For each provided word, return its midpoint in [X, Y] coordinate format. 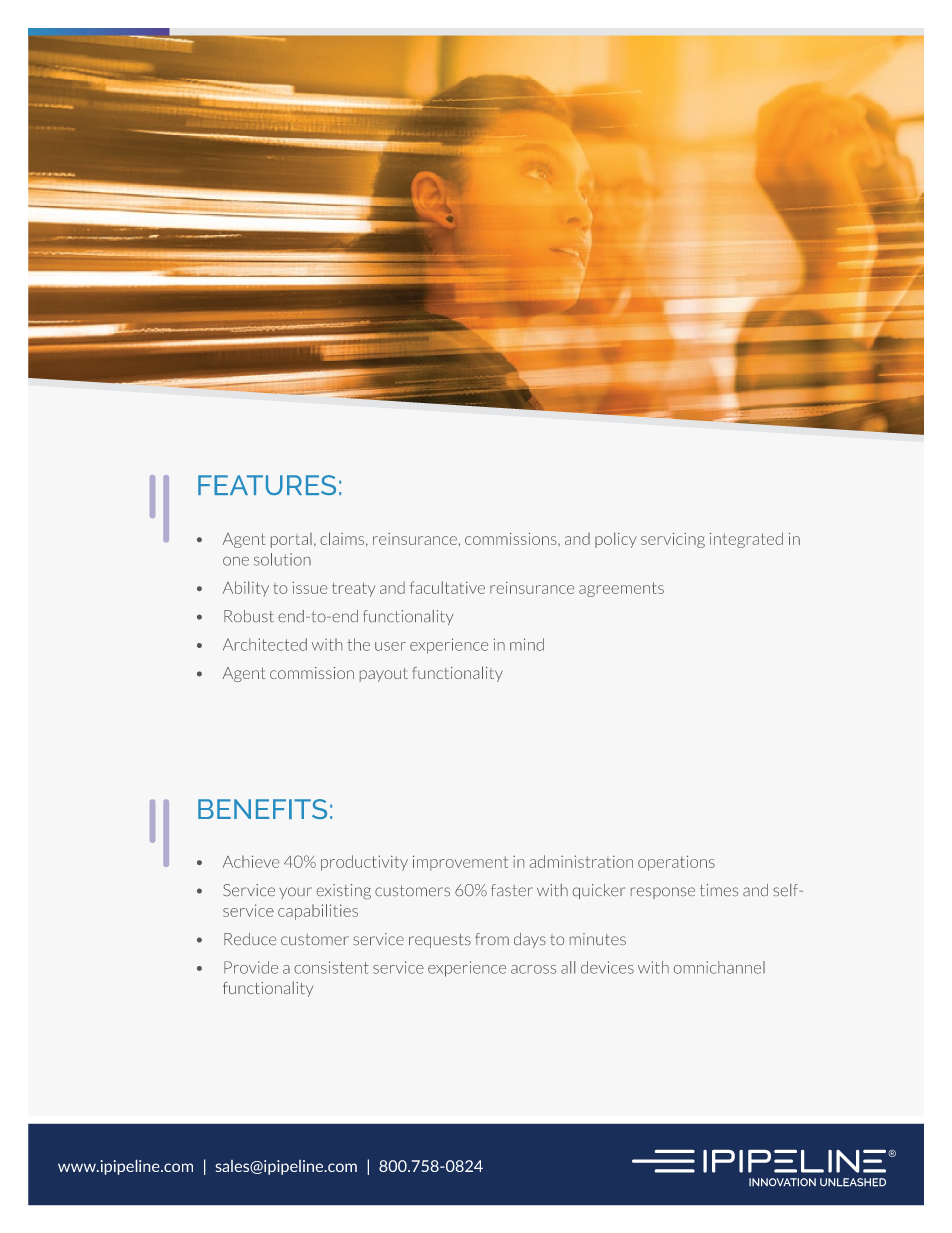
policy [616, 540]
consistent [331, 967]
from [492, 939]
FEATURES [267, 485]
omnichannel [719, 967]
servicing [673, 540]
